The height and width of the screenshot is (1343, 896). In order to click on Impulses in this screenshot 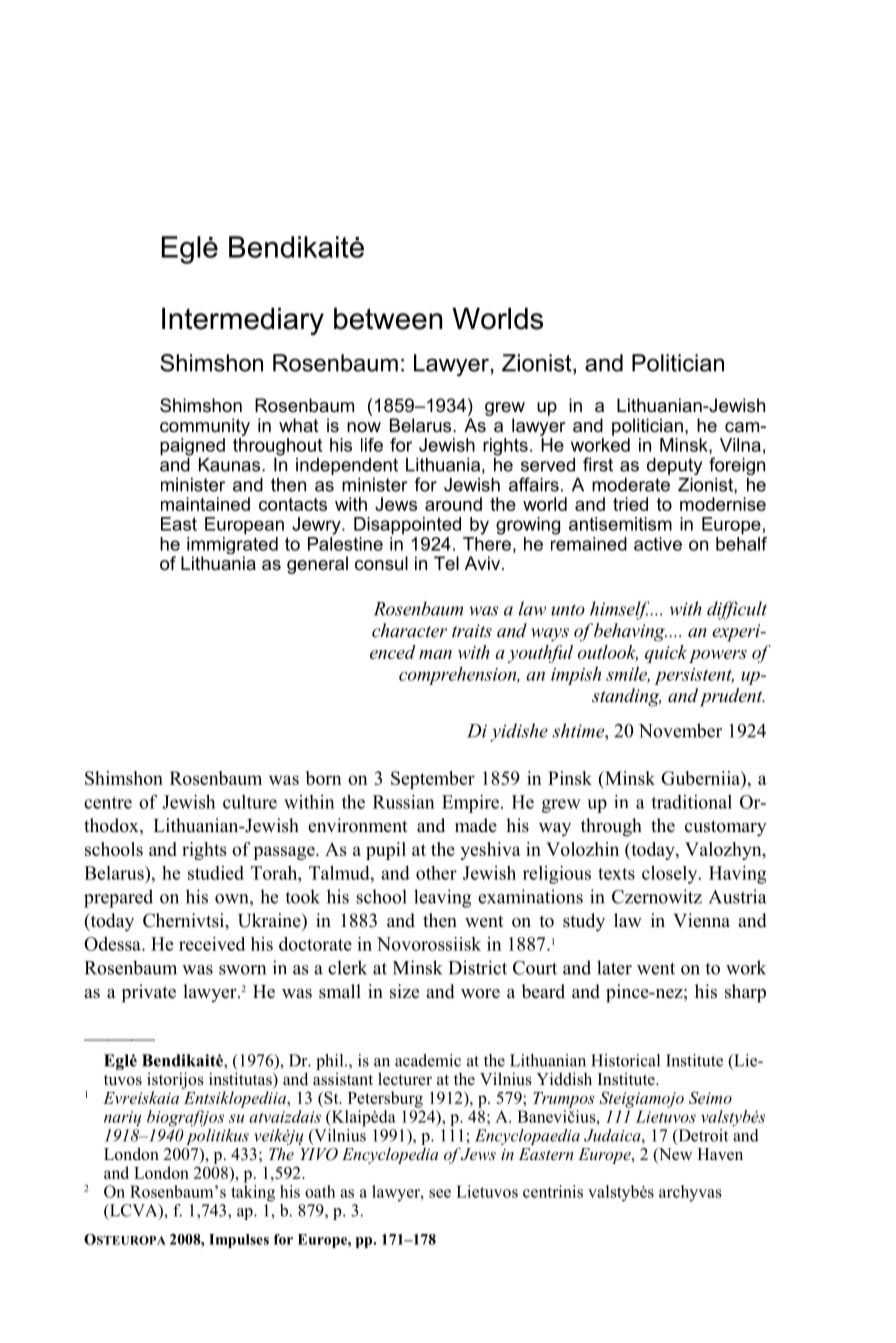, I will do `click(239, 1241)`.
